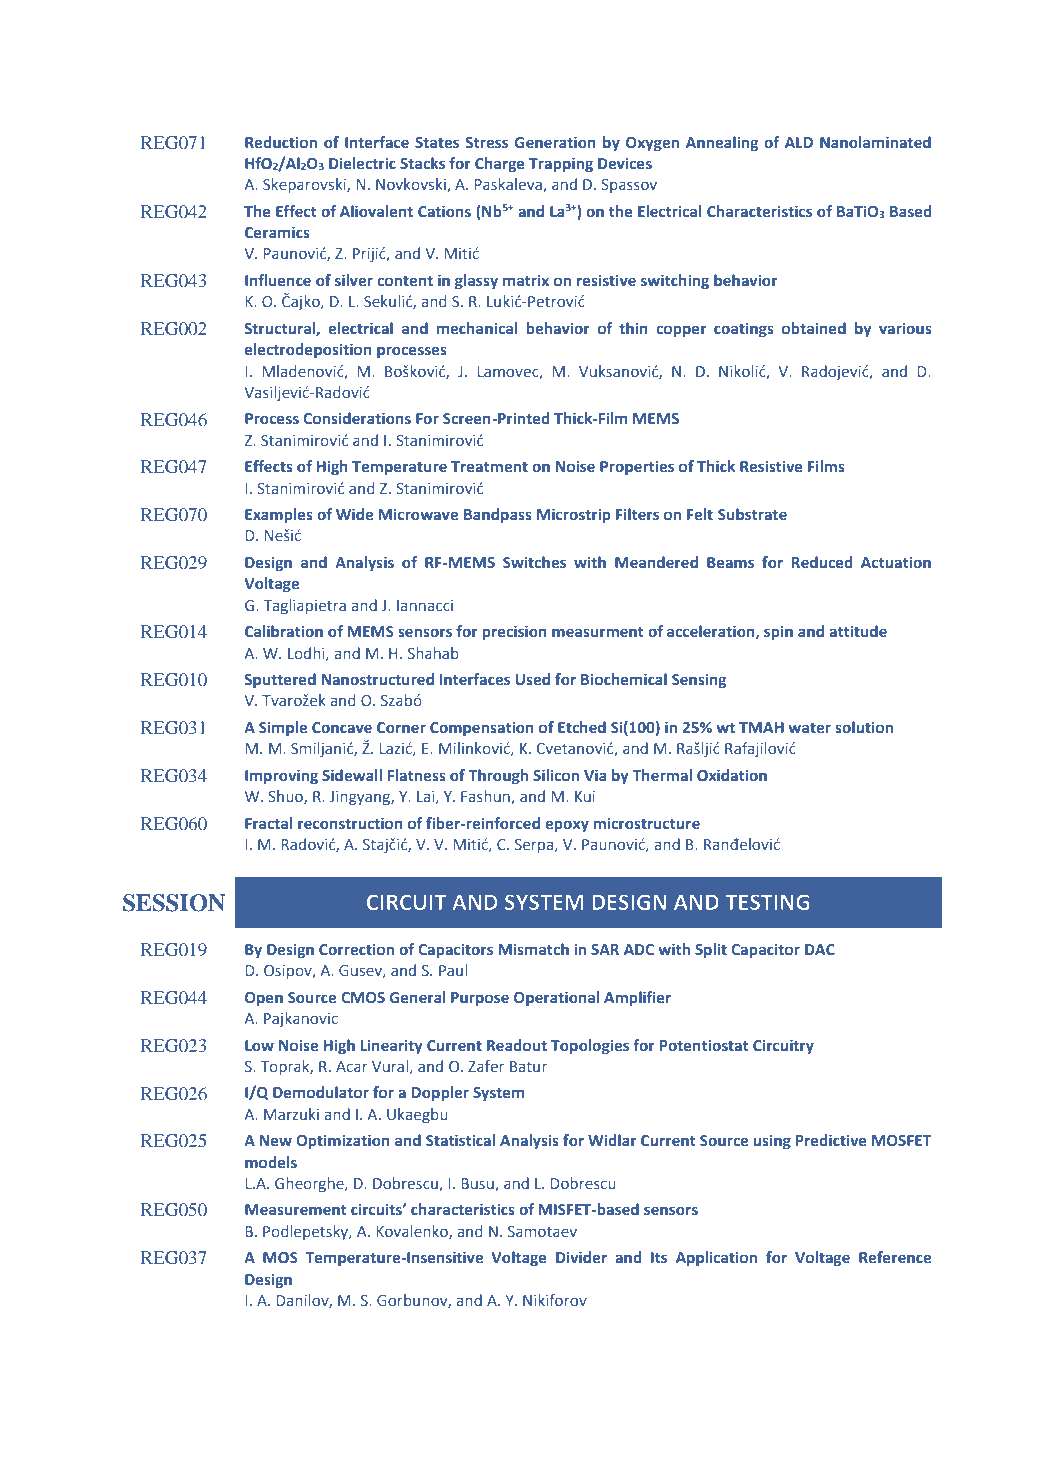  I want to click on TESTING, so click(767, 902).
